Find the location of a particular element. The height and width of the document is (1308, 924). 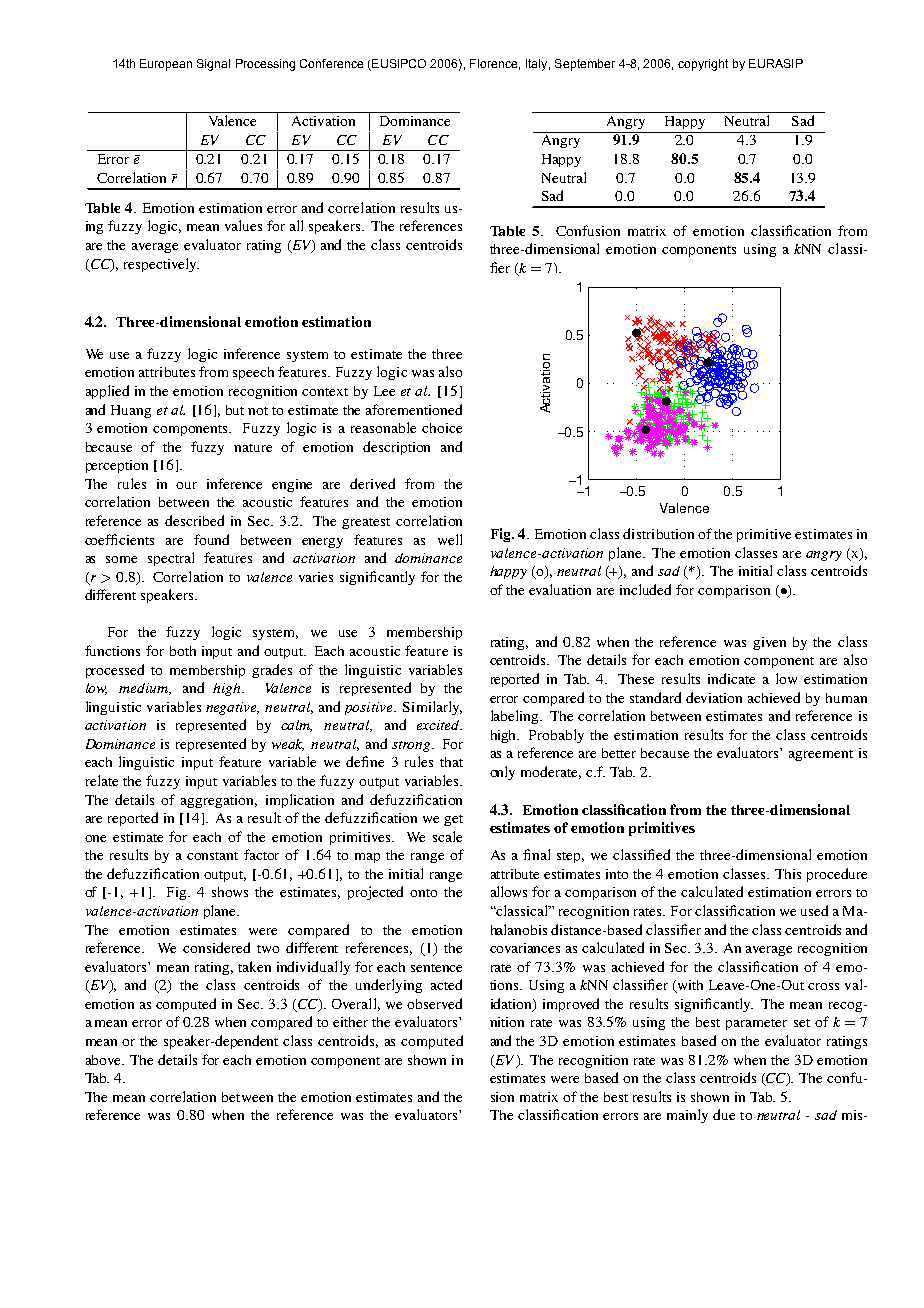

spectral is located at coordinates (171, 559).
